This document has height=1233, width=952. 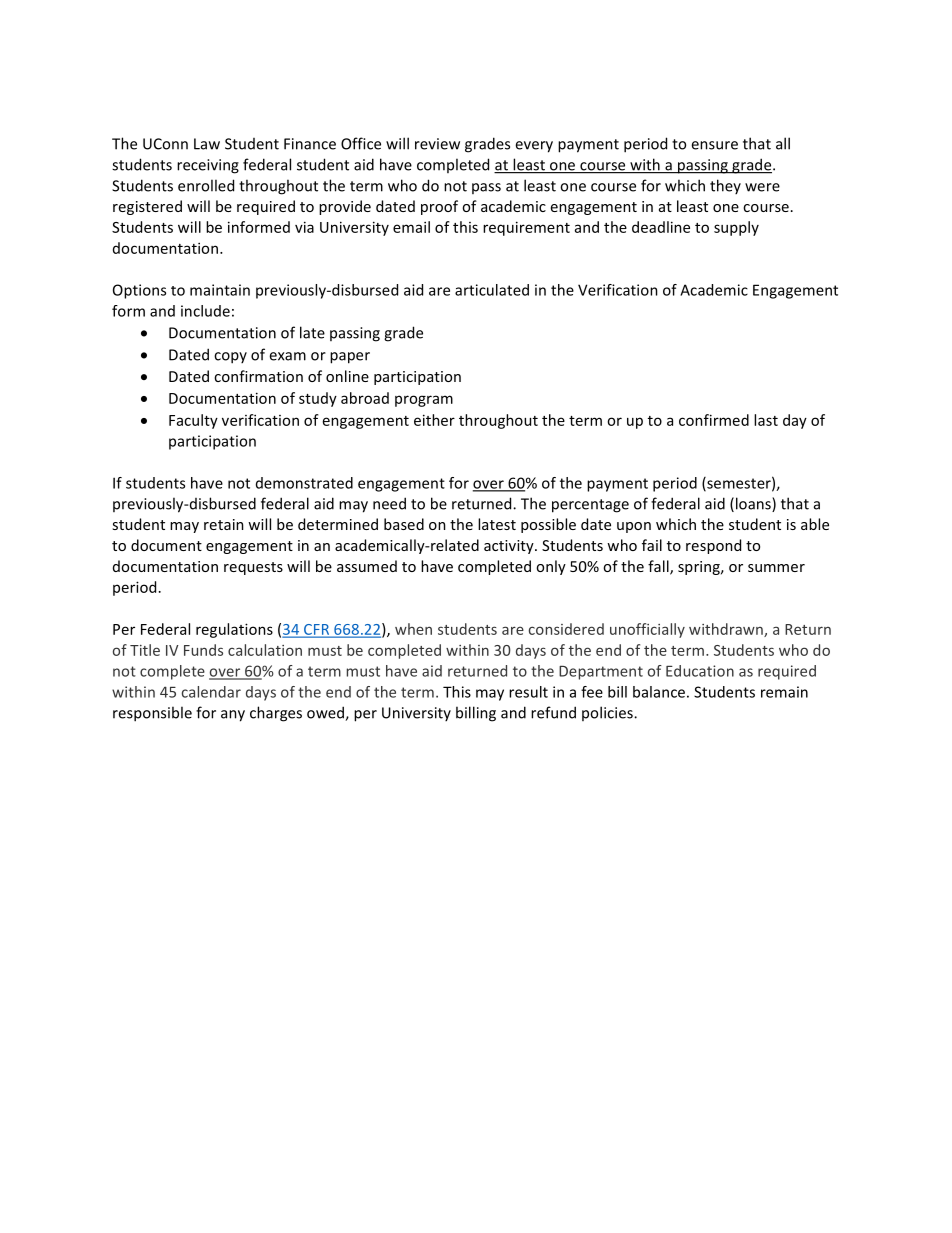 I want to click on requirement, so click(x=526, y=228).
